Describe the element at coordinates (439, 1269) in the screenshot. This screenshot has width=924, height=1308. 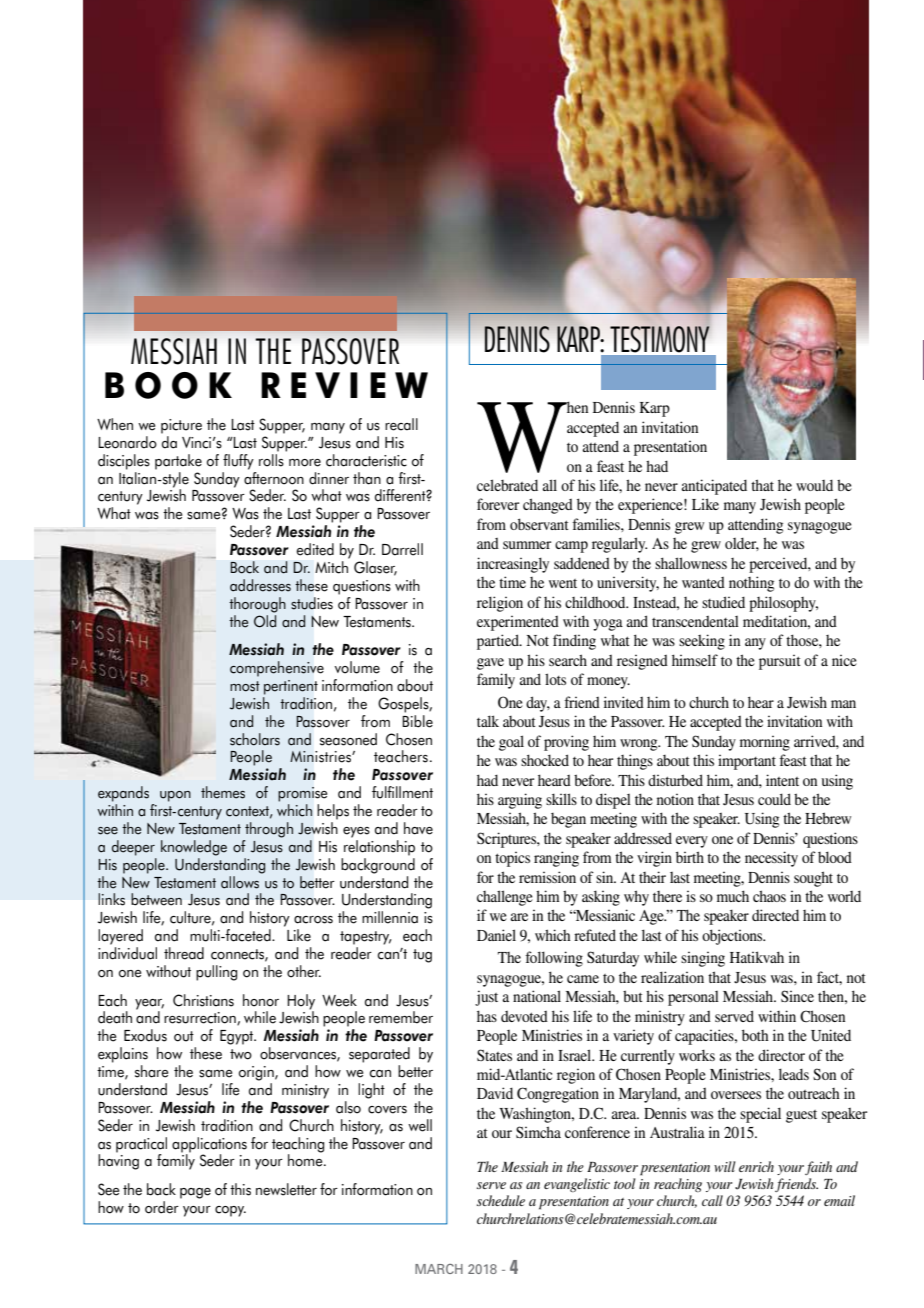
I see `MARCH` at that location.
